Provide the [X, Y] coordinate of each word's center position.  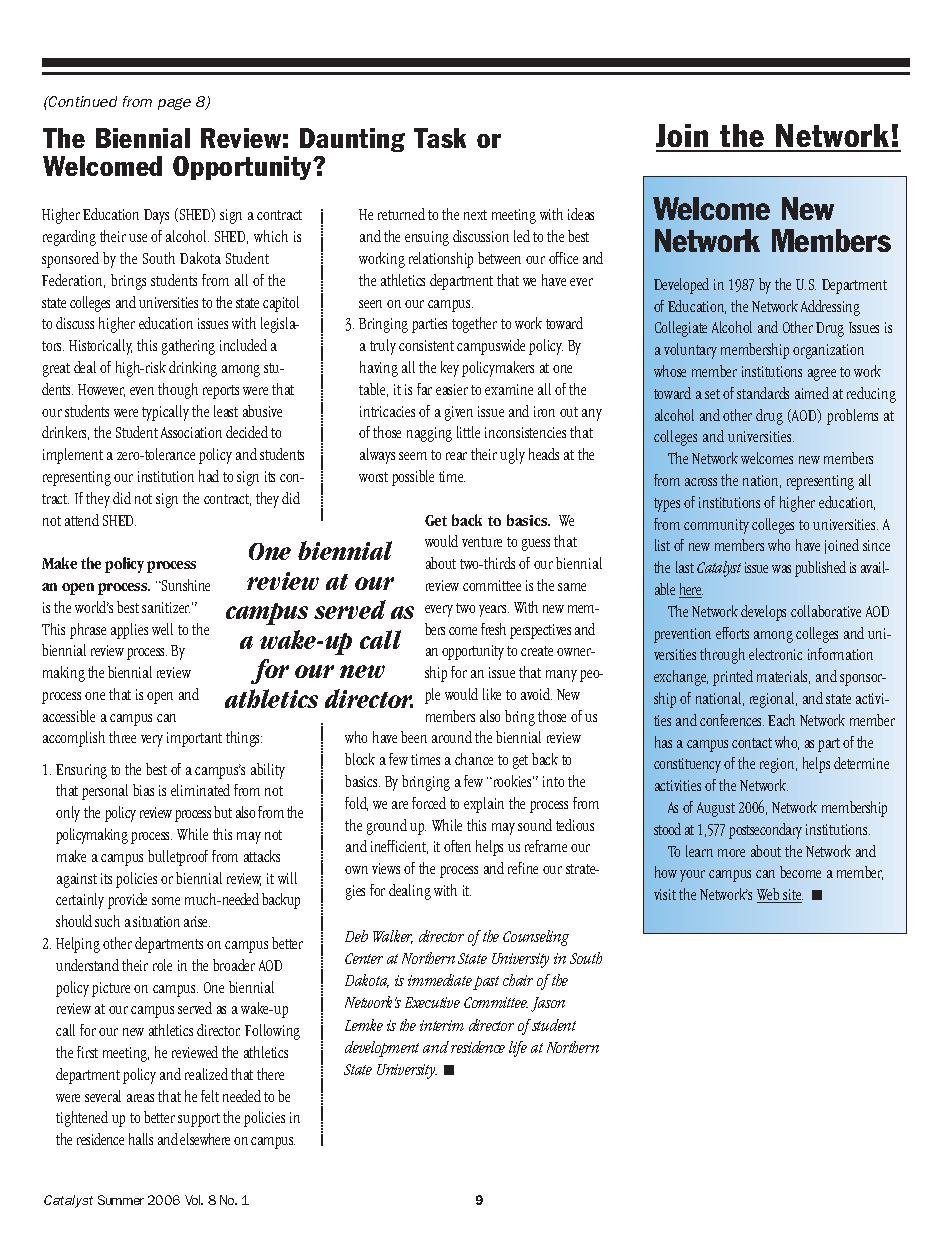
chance [474, 759]
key [450, 369]
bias [143, 790]
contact [752, 743]
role [162, 965]
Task [440, 138]
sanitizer [166, 607]
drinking [193, 369]
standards [763, 393]
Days [156, 216]
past [486, 983]
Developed [681, 286]
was [781, 569]
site [792, 896]
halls [141, 1139]
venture [482, 542]
